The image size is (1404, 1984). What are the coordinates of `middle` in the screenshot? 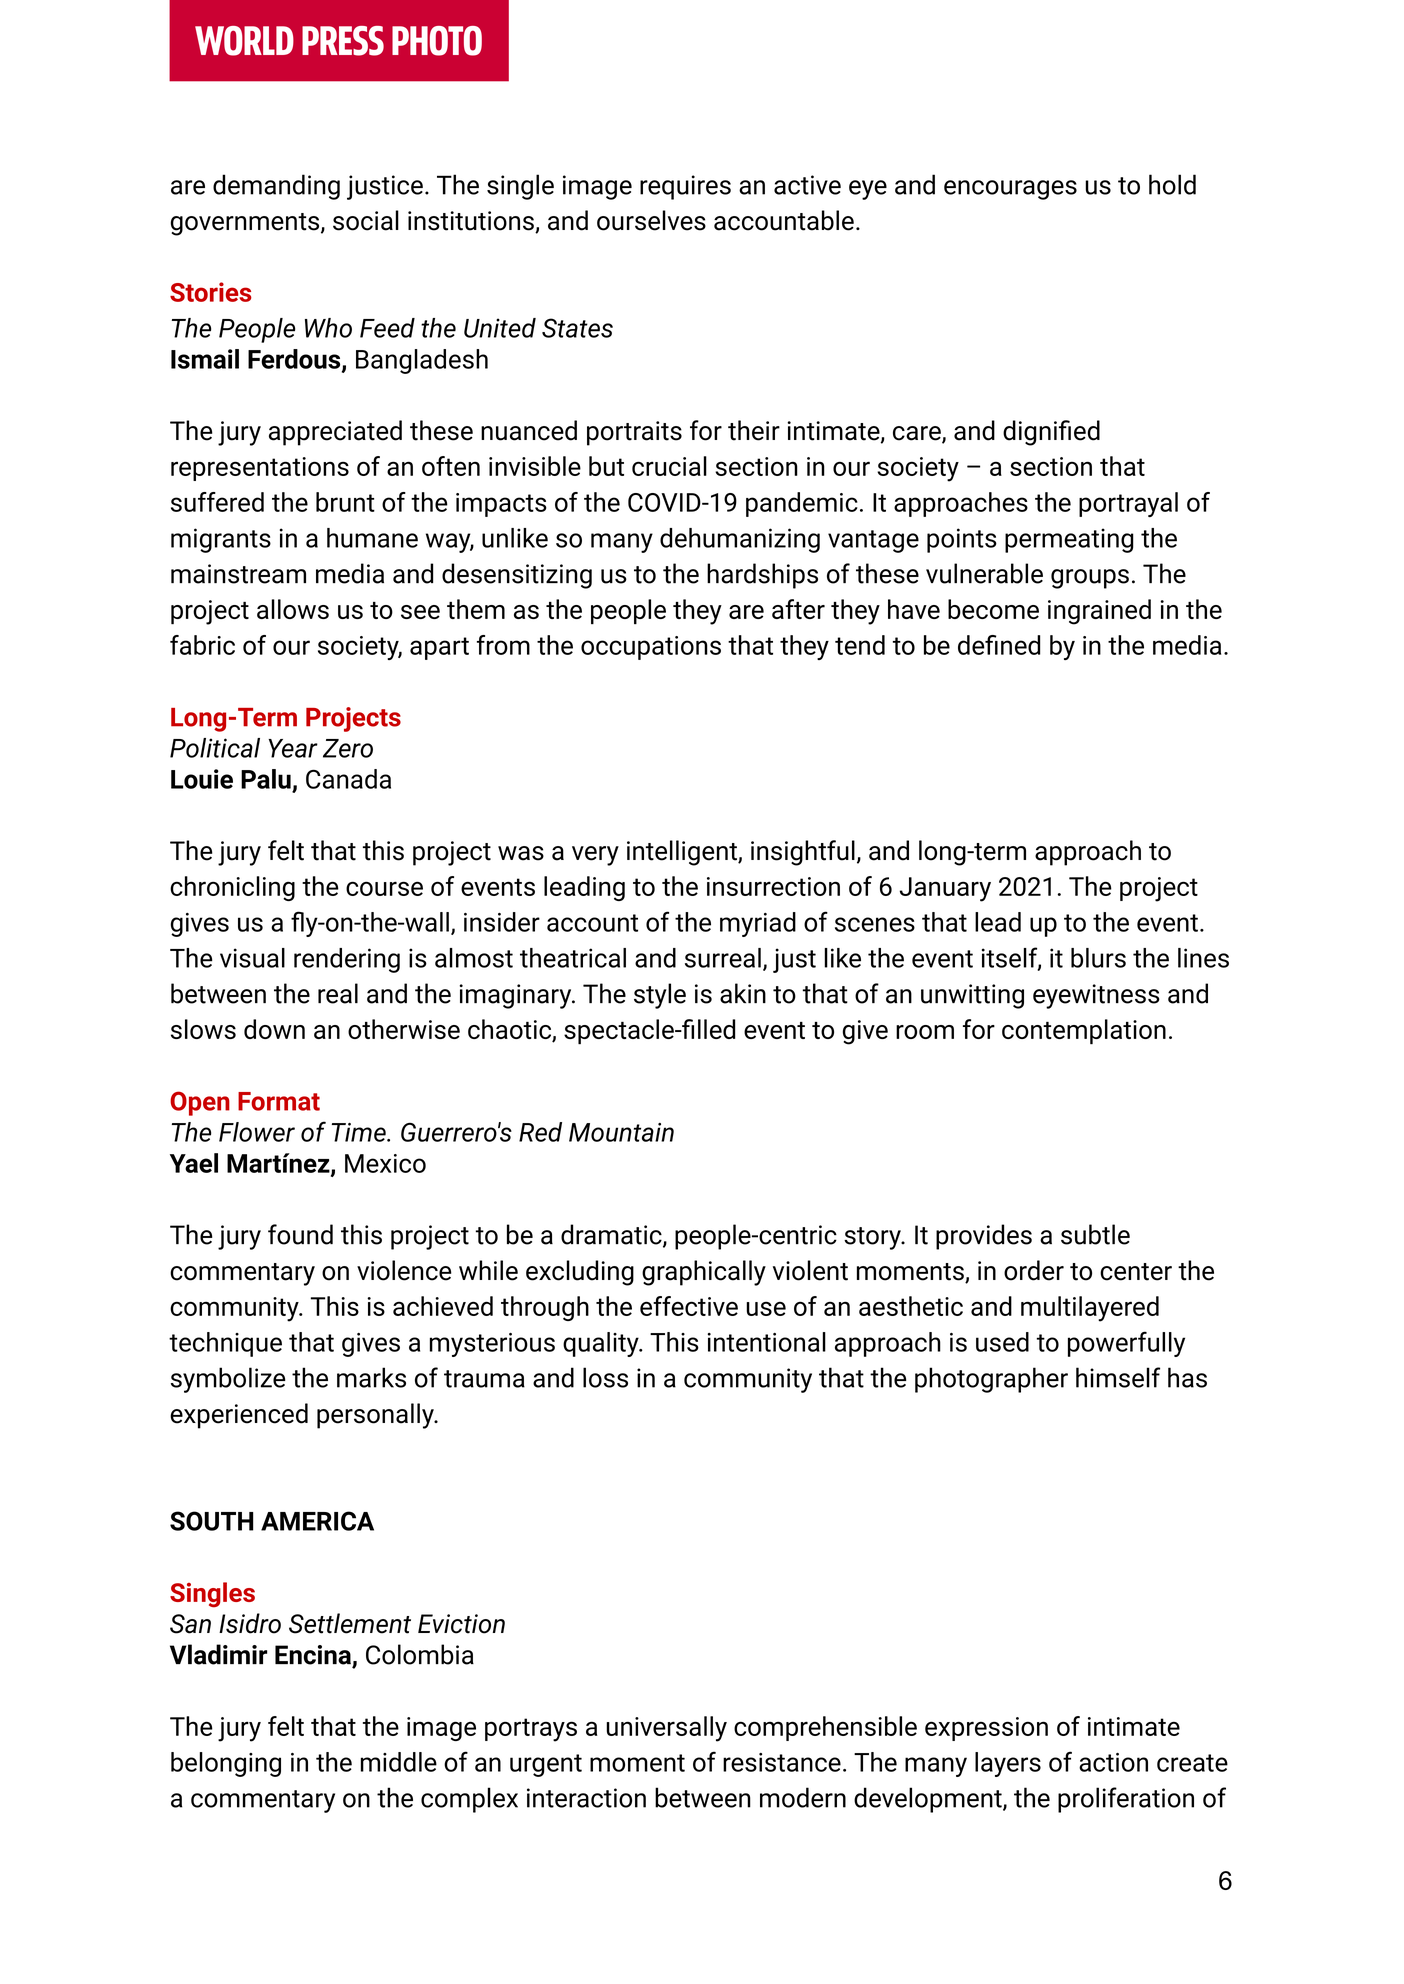 It's located at (399, 1762).
